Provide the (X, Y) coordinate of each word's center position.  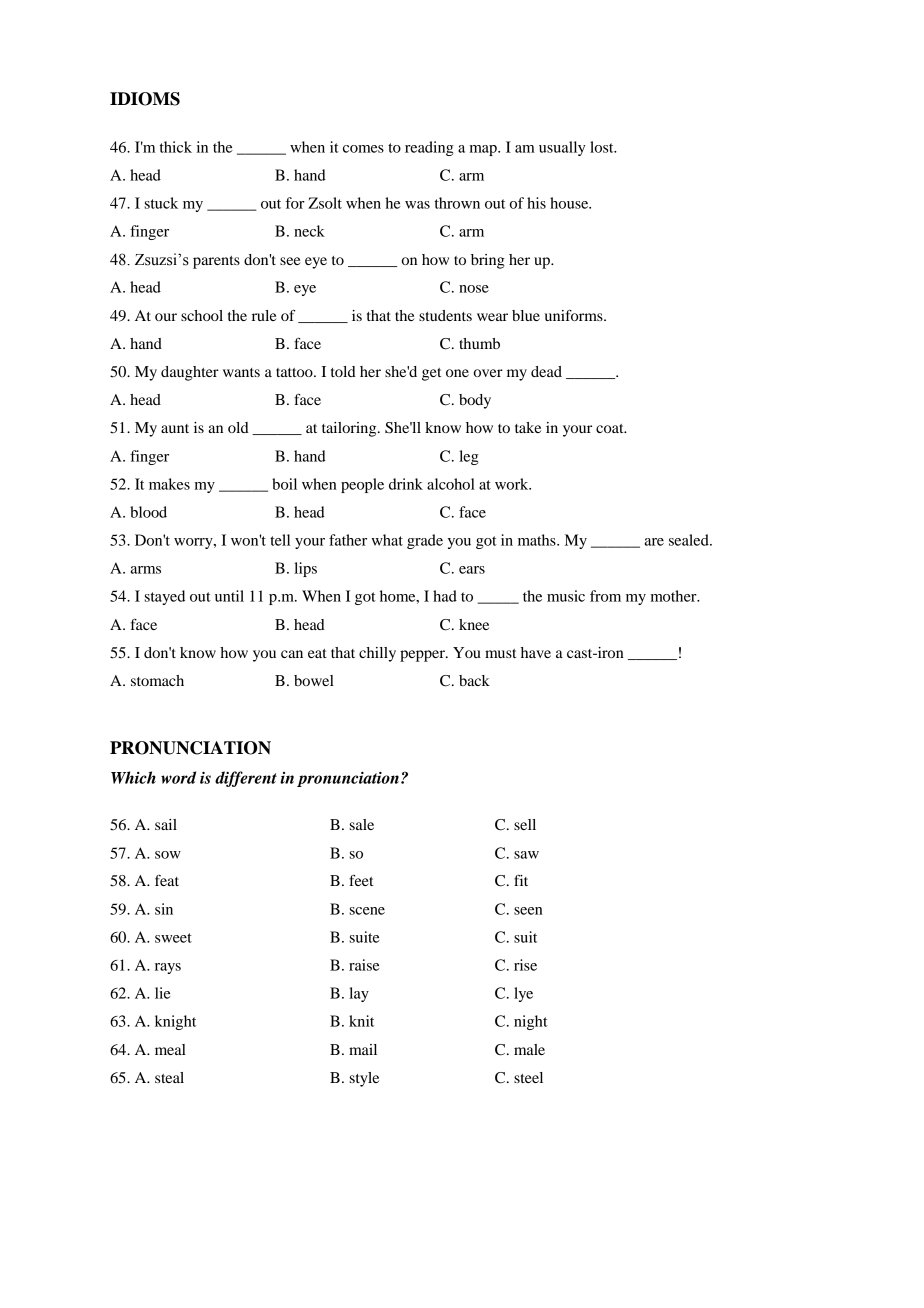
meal (170, 1049)
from (605, 596)
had (445, 596)
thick (175, 147)
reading (429, 148)
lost (603, 147)
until (229, 596)
